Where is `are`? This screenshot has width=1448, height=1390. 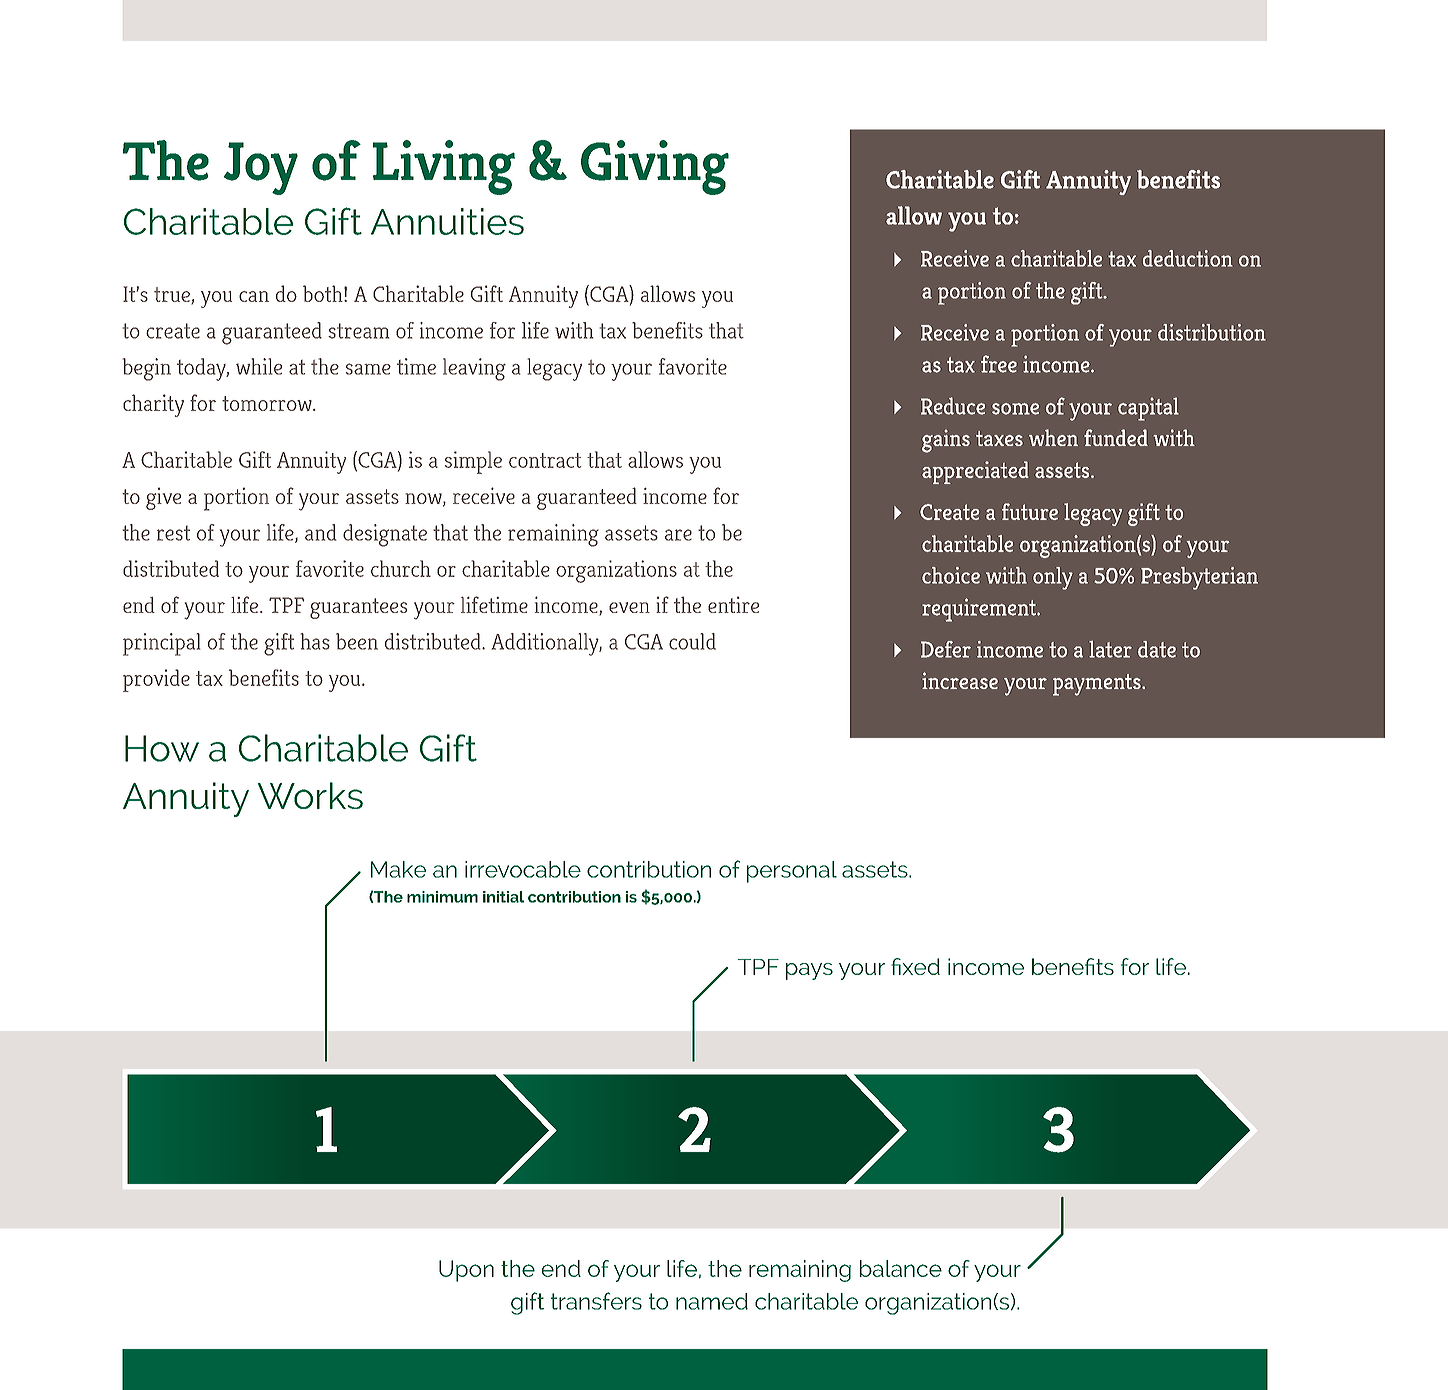
are is located at coordinates (678, 535).
